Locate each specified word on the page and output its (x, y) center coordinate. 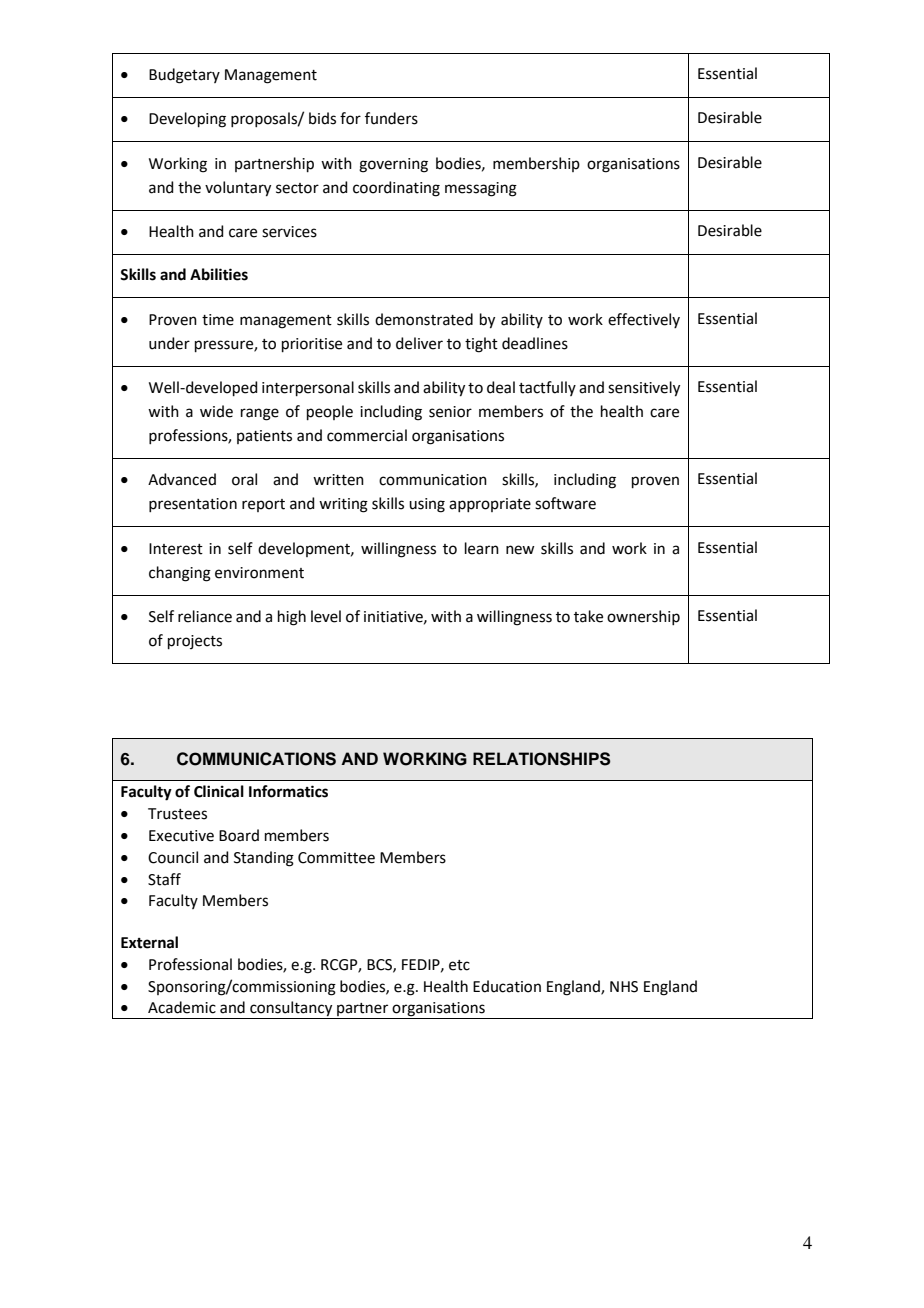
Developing (187, 120)
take (588, 616)
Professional (190, 964)
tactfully (547, 388)
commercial (367, 435)
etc (459, 965)
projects (195, 642)
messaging (481, 189)
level (326, 616)
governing (393, 165)
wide (216, 411)
